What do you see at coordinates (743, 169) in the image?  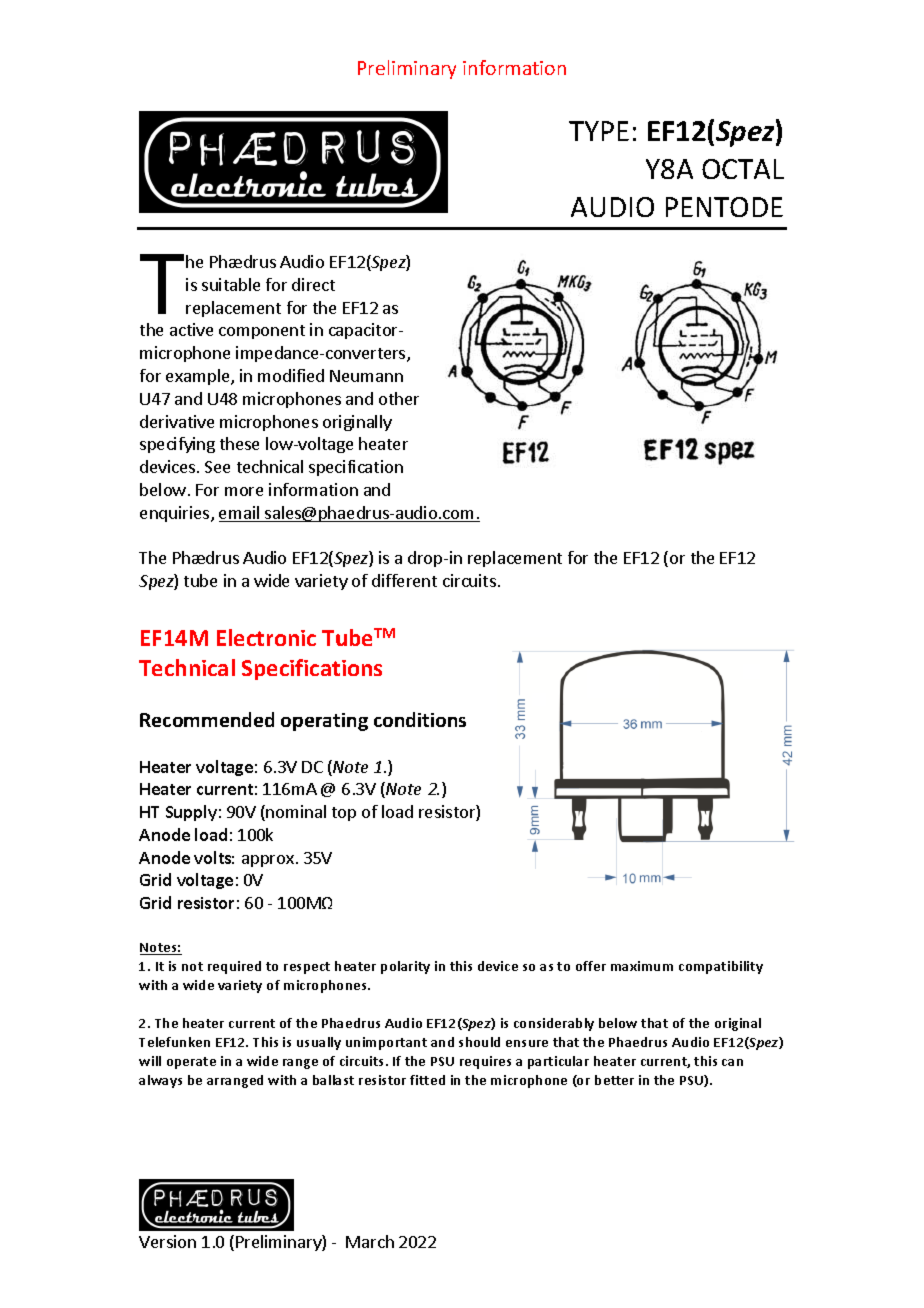 I see `OCTAL` at bounding box center [743, 169].
